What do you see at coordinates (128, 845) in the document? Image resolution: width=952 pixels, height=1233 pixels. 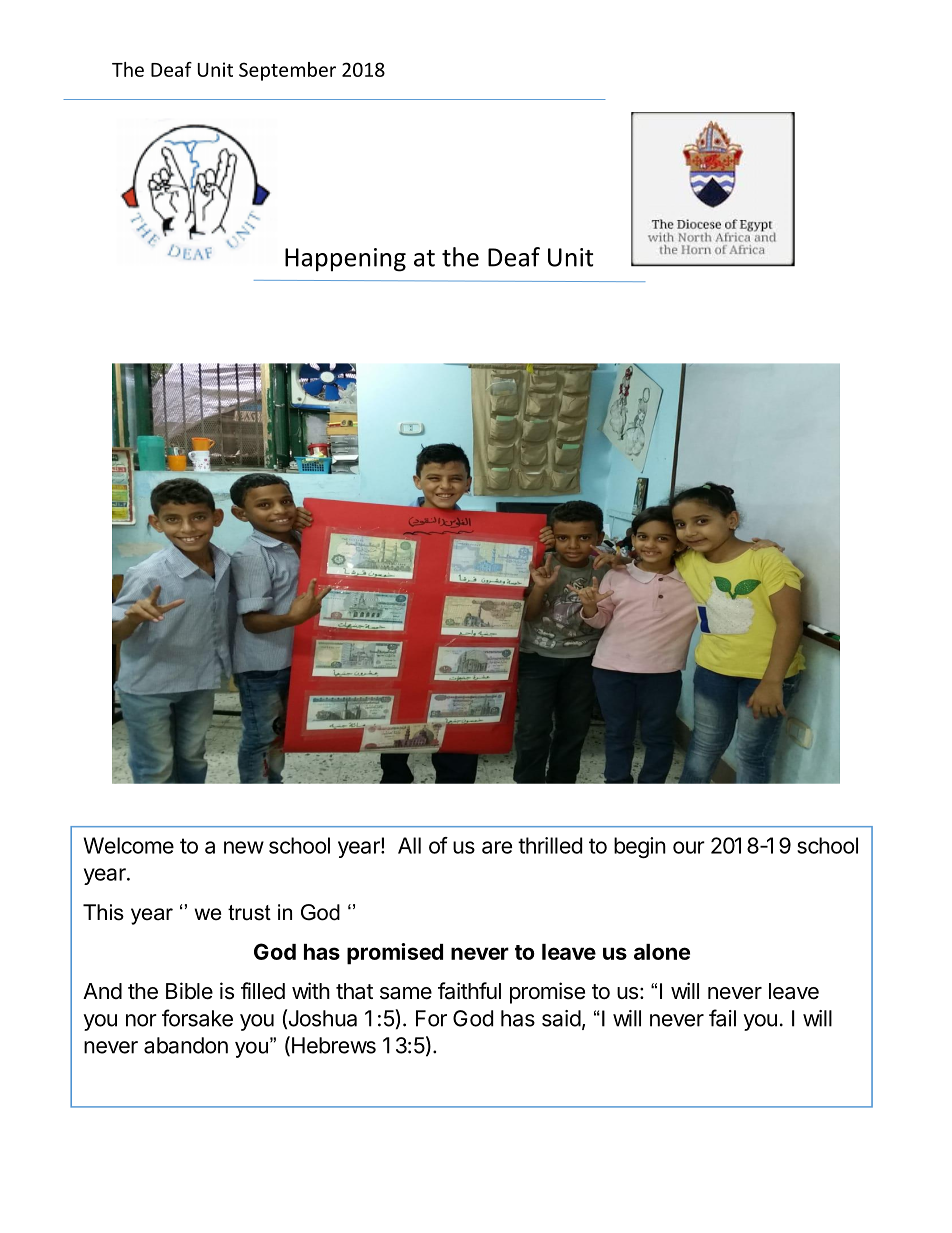 I see `Welcome` at bounding box center [128, 845].
